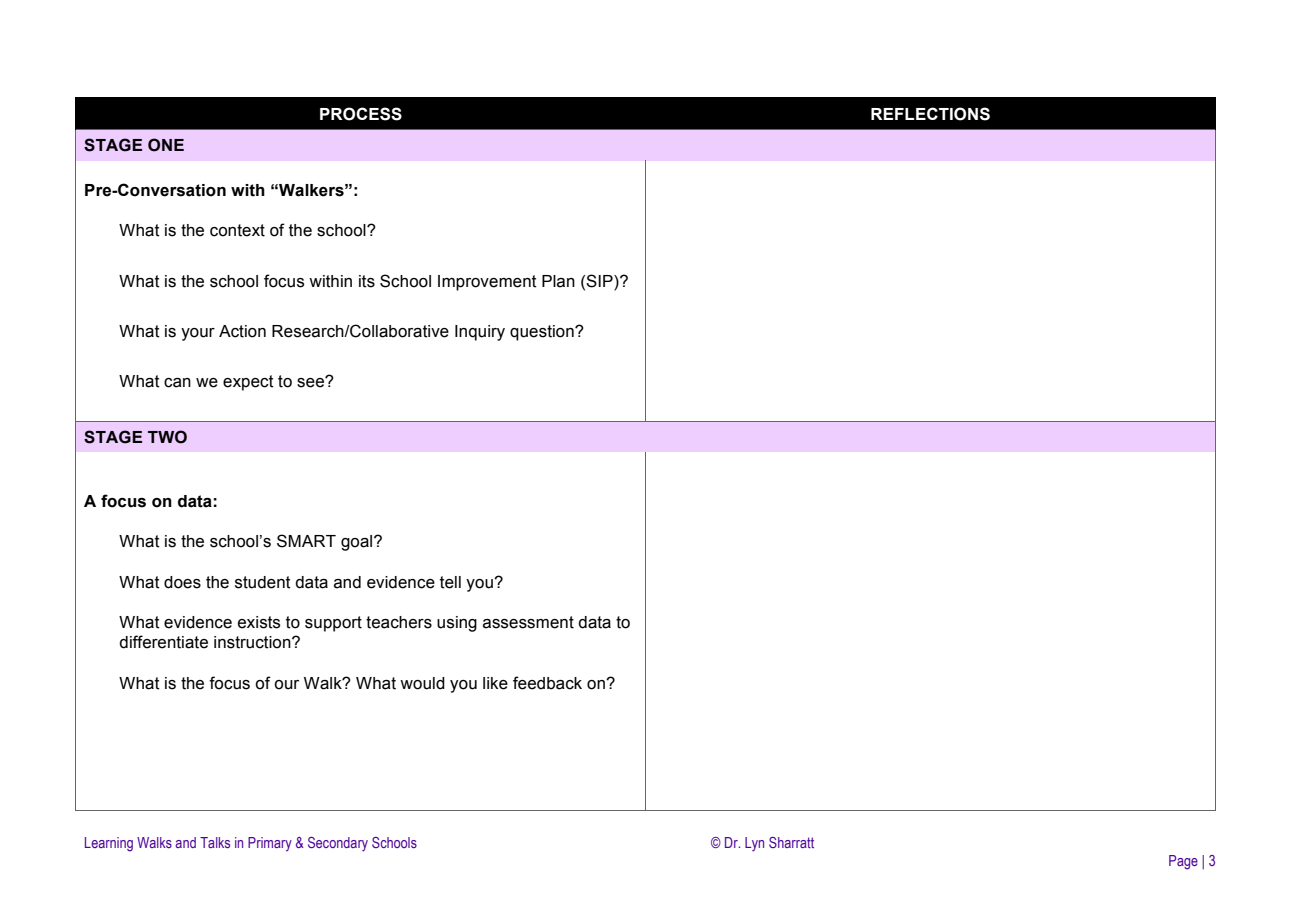 This page has width=1308, height=924. What do you see at coordinates (358, 543) in the page?
I see `goal` at bounding box center [358, 543].
